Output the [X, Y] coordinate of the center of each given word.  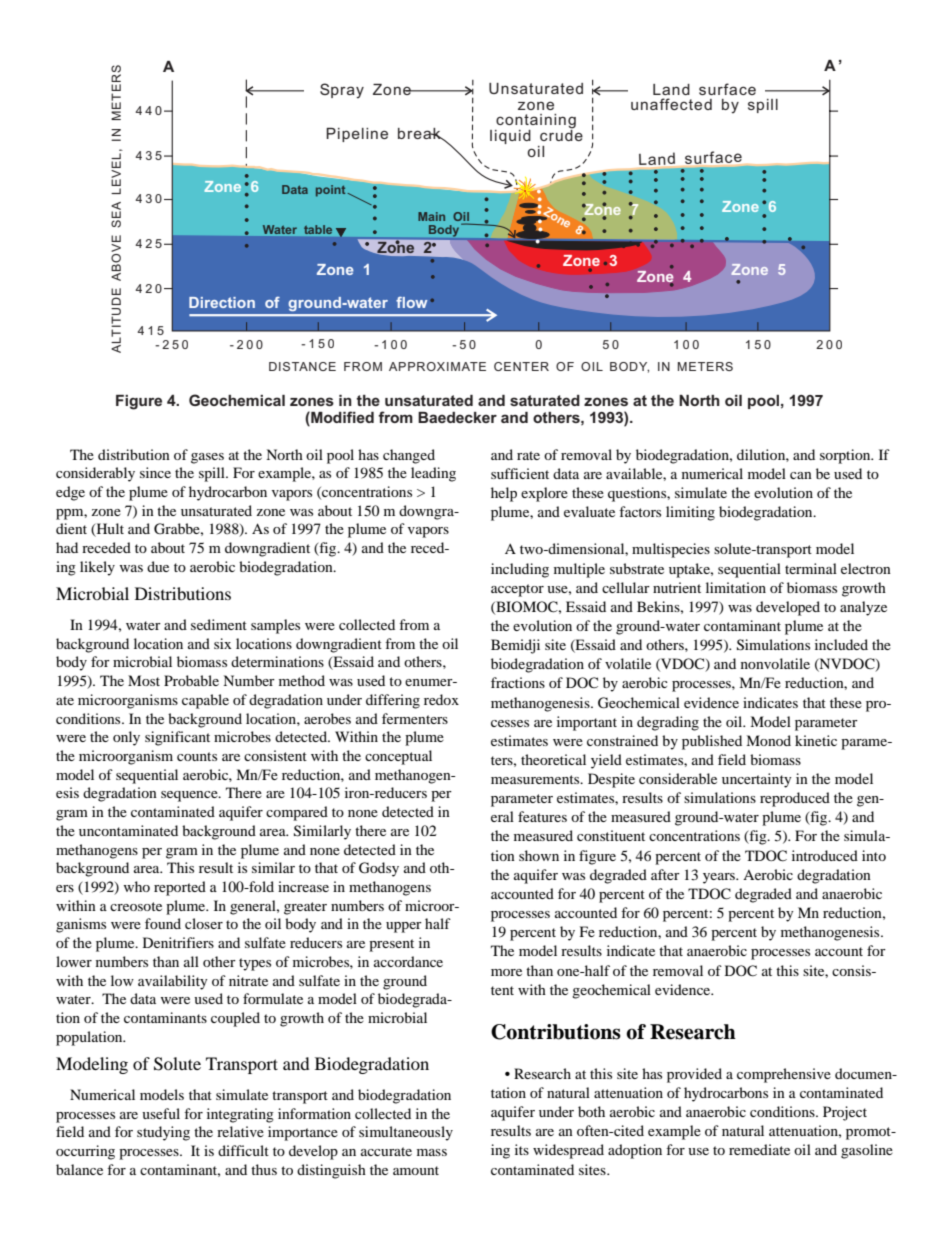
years [720, 878]
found [163, 923]
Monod [768, 740]
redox [441, 699]
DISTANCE [302, 366]
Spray [342, 91]
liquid [510, 137]
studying [163, 1133]
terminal [811, 568]
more [506, 972]
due [158, 566]
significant [177, 738]
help [504, 494]
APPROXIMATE [437, 366]
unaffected [671, 104]
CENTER [521, 366]
